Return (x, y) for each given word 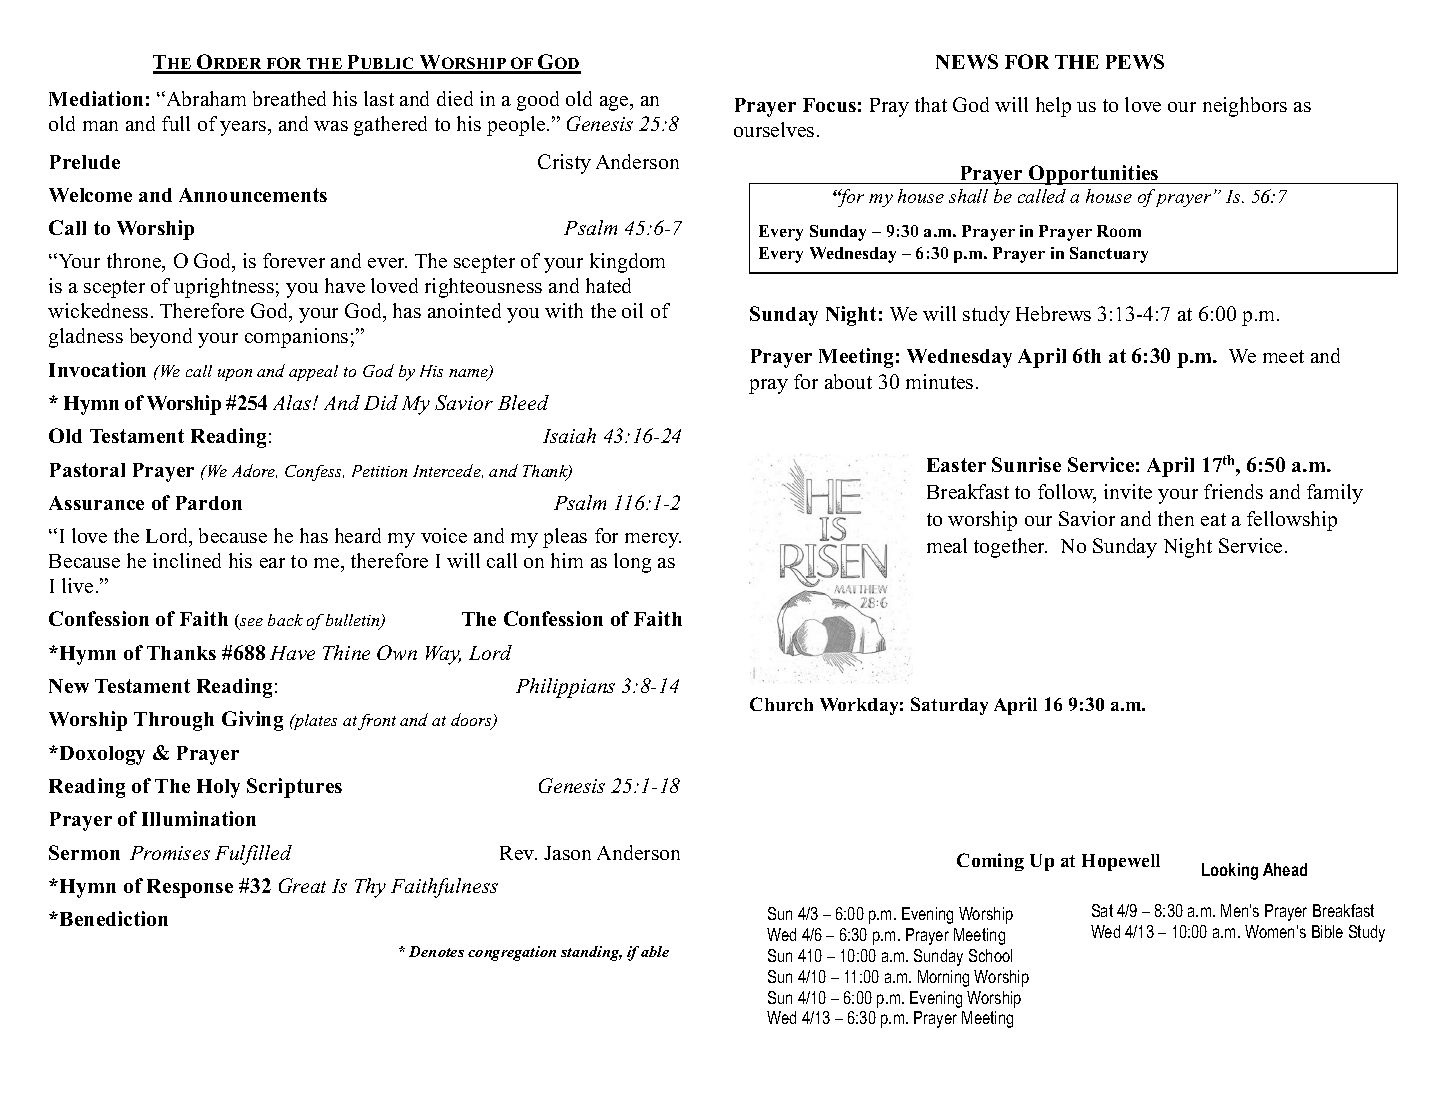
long (632, 563)
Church (781, 704)
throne (135, 262)
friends (1233, 491)
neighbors (1245, 107)
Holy (218, 788)
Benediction (114, 918)
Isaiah (569, 435)
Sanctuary (1109, 255)
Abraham (205, 98)
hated (608, 285)
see (250, 624)
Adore (254, 471)
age (615, 103)
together (1010, 548)
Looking (1230, 871)
